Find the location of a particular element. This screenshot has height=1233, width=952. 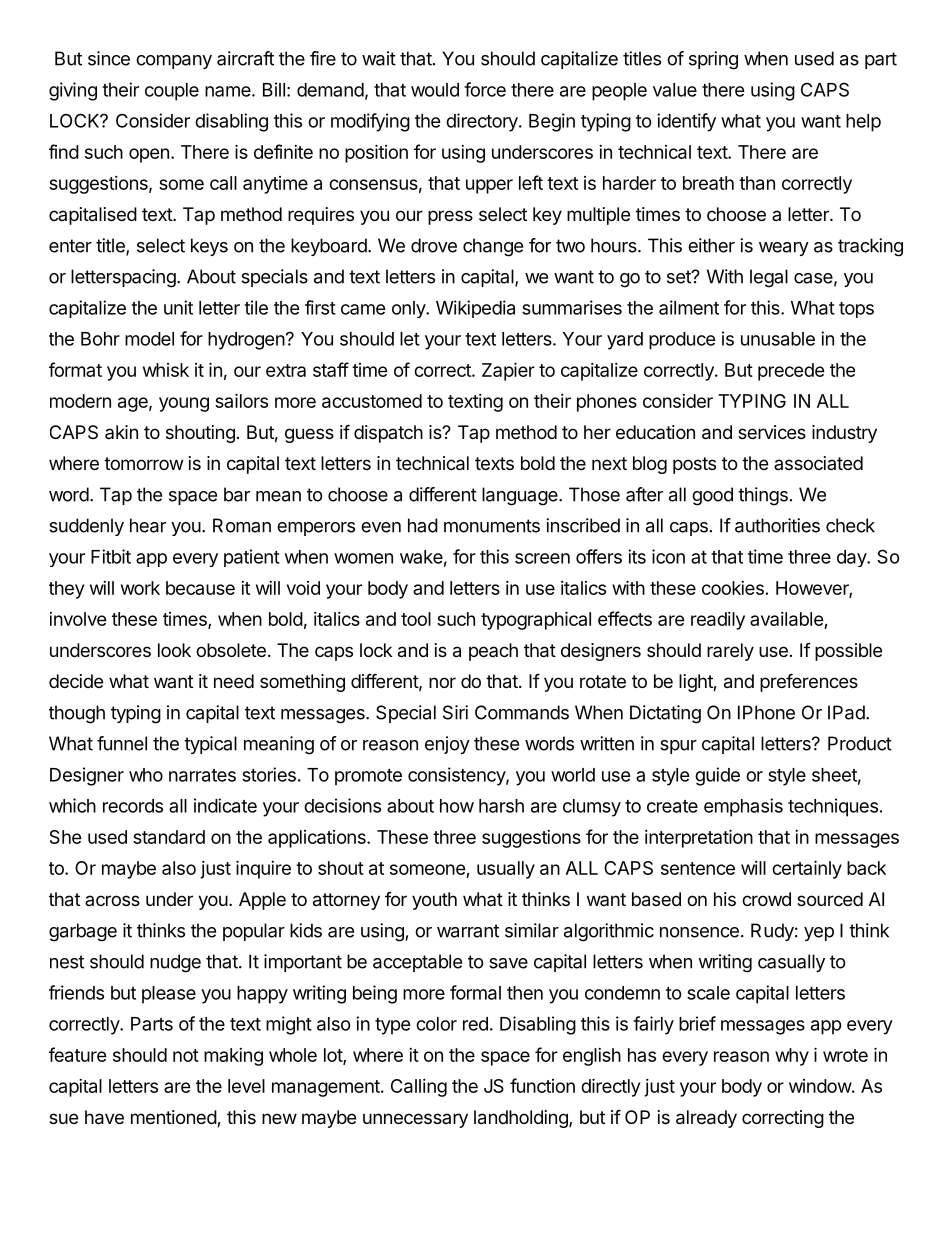

young is located at coordinates (184, 404).
